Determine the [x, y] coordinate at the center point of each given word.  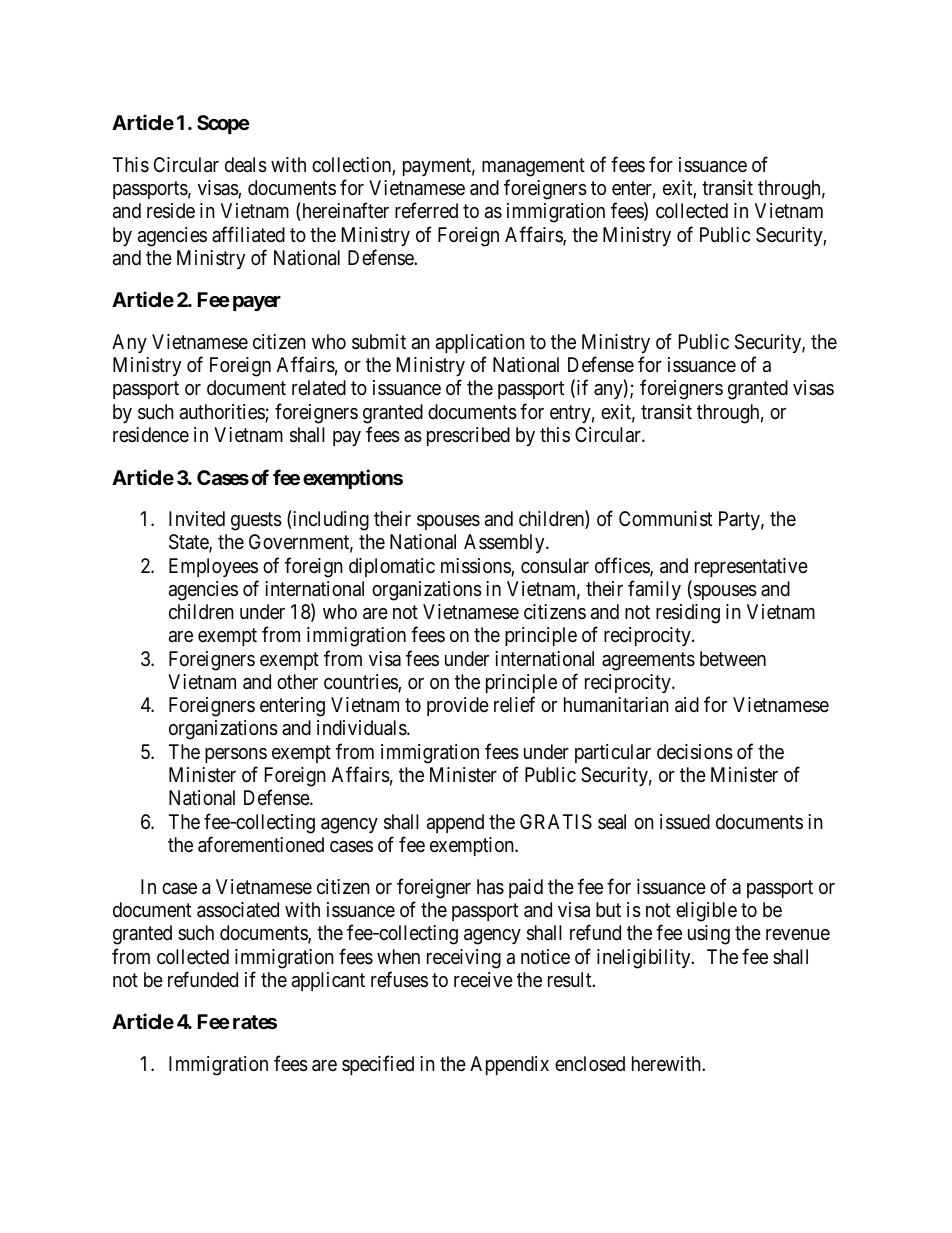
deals [246, 165]
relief [514, 704]
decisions [695, 752]
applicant [328, 981]
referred [426, 210]
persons [236, 755]
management [533, 167]
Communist [665, 519]
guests [256, 521]
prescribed [468, 436]
